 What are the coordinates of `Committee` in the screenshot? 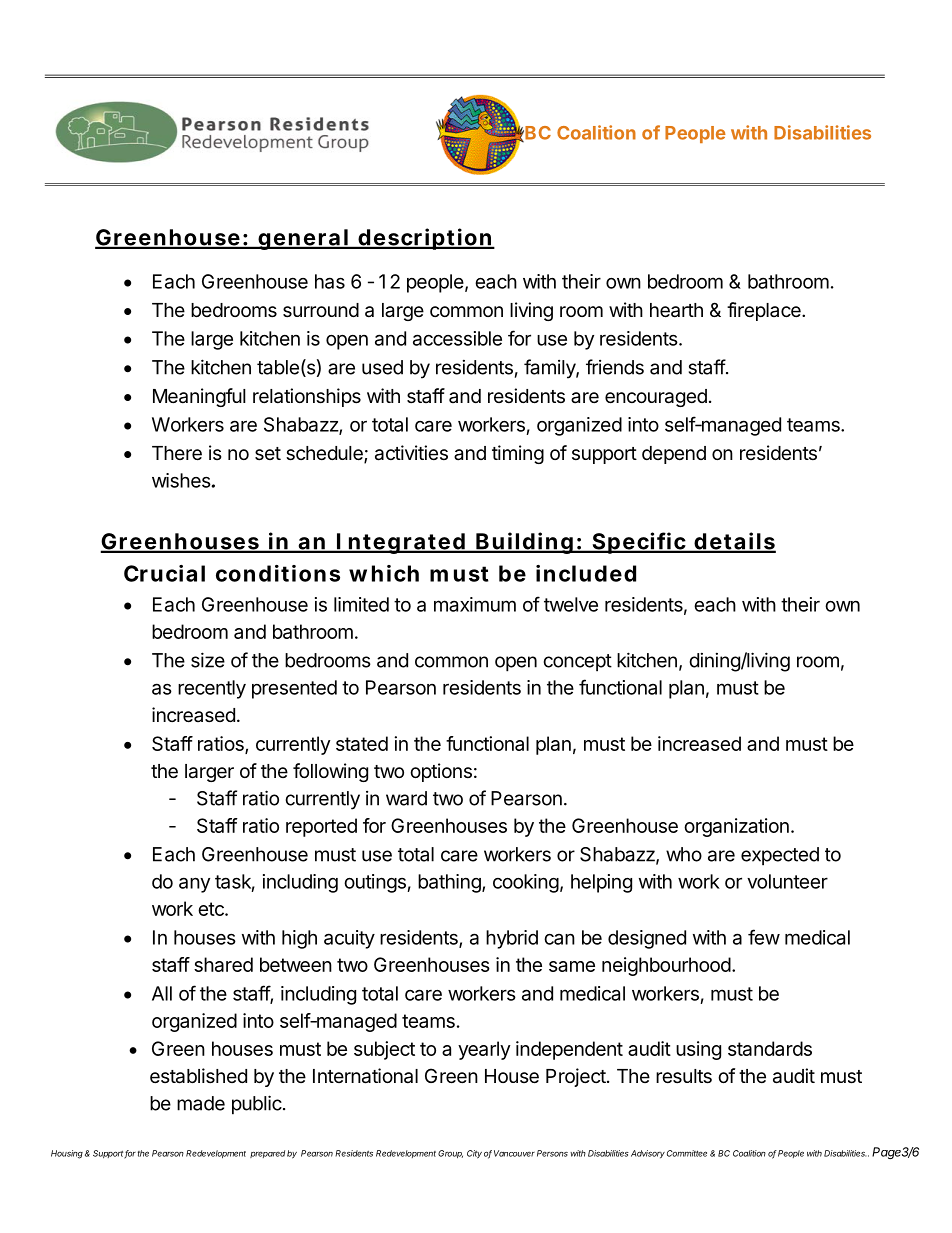 It's located at (687, 1153).
